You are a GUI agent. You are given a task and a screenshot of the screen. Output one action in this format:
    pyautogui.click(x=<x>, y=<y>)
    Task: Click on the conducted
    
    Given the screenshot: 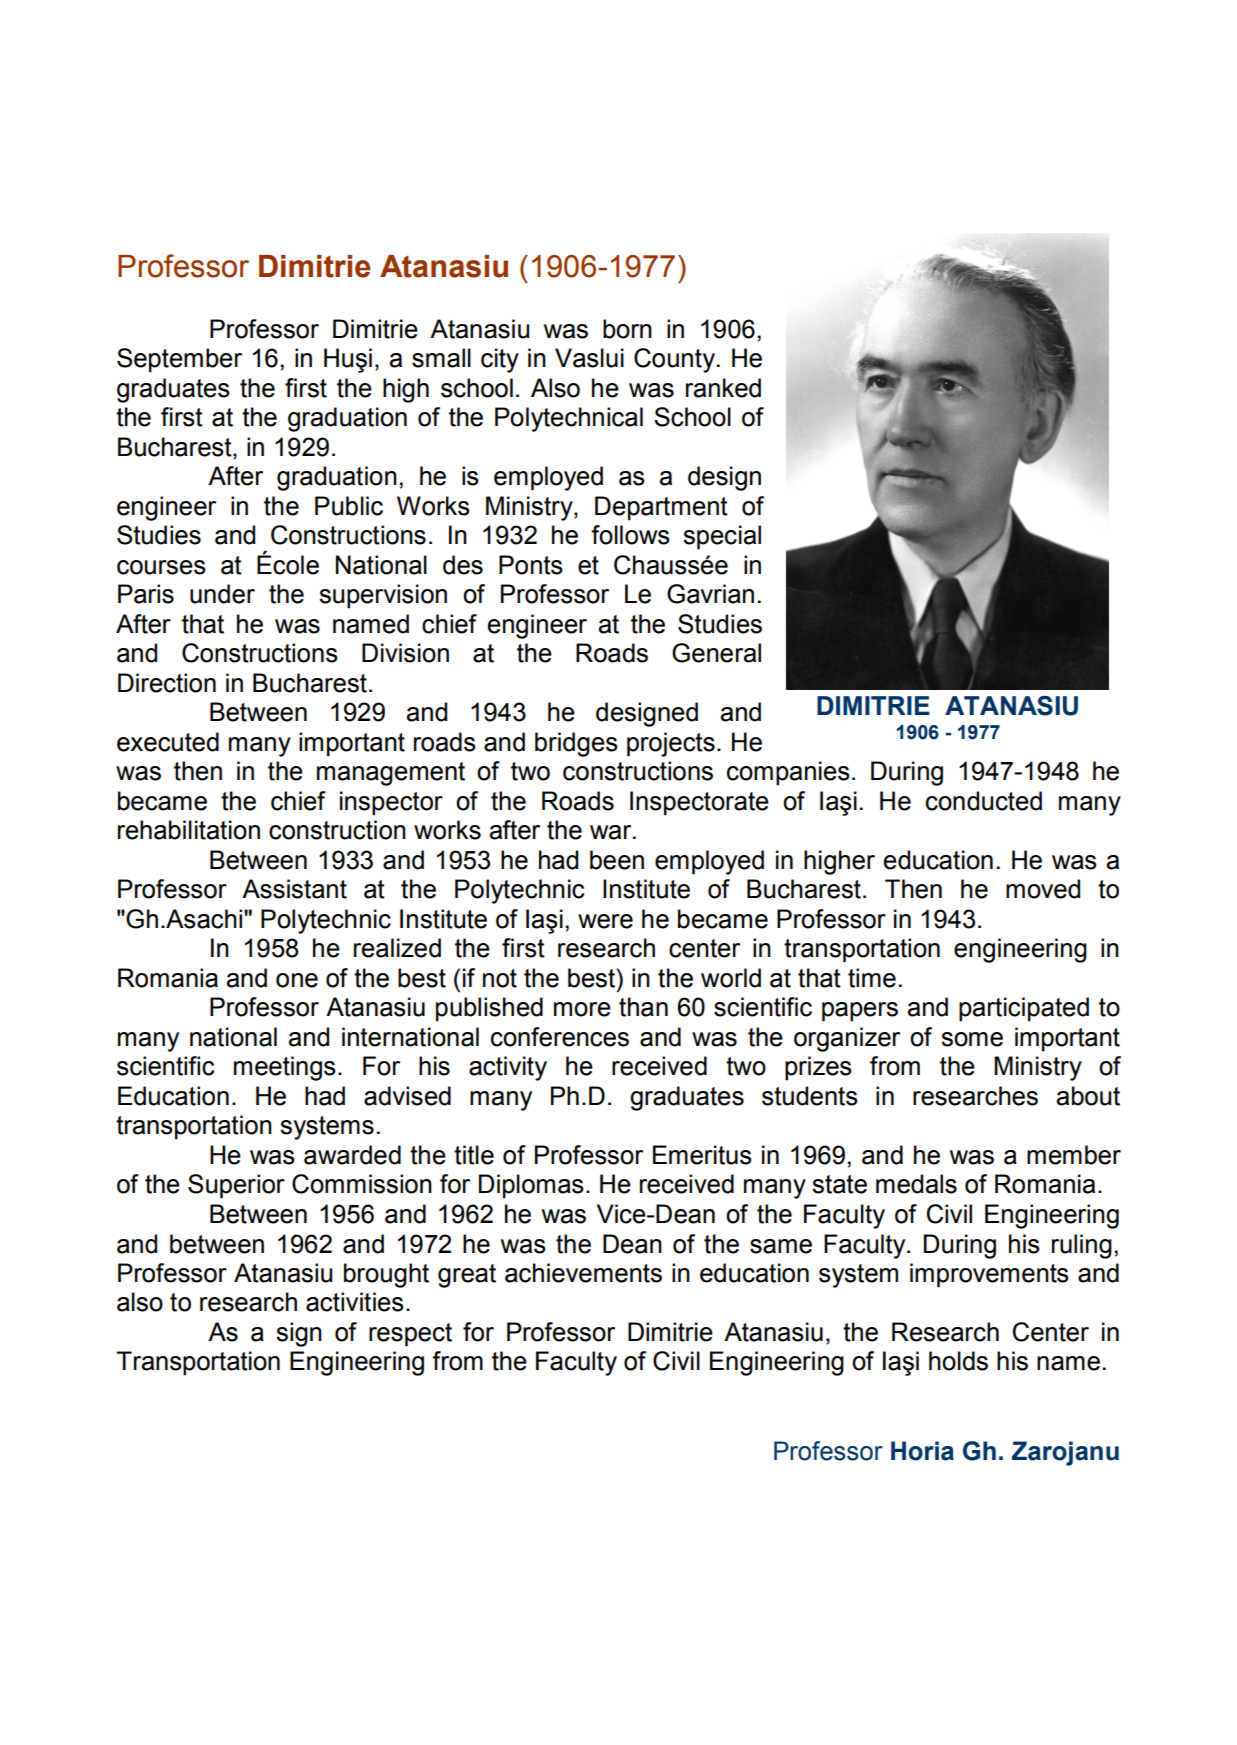 What is the action you would take?
    pyautogui.click(x=984, y=801)
